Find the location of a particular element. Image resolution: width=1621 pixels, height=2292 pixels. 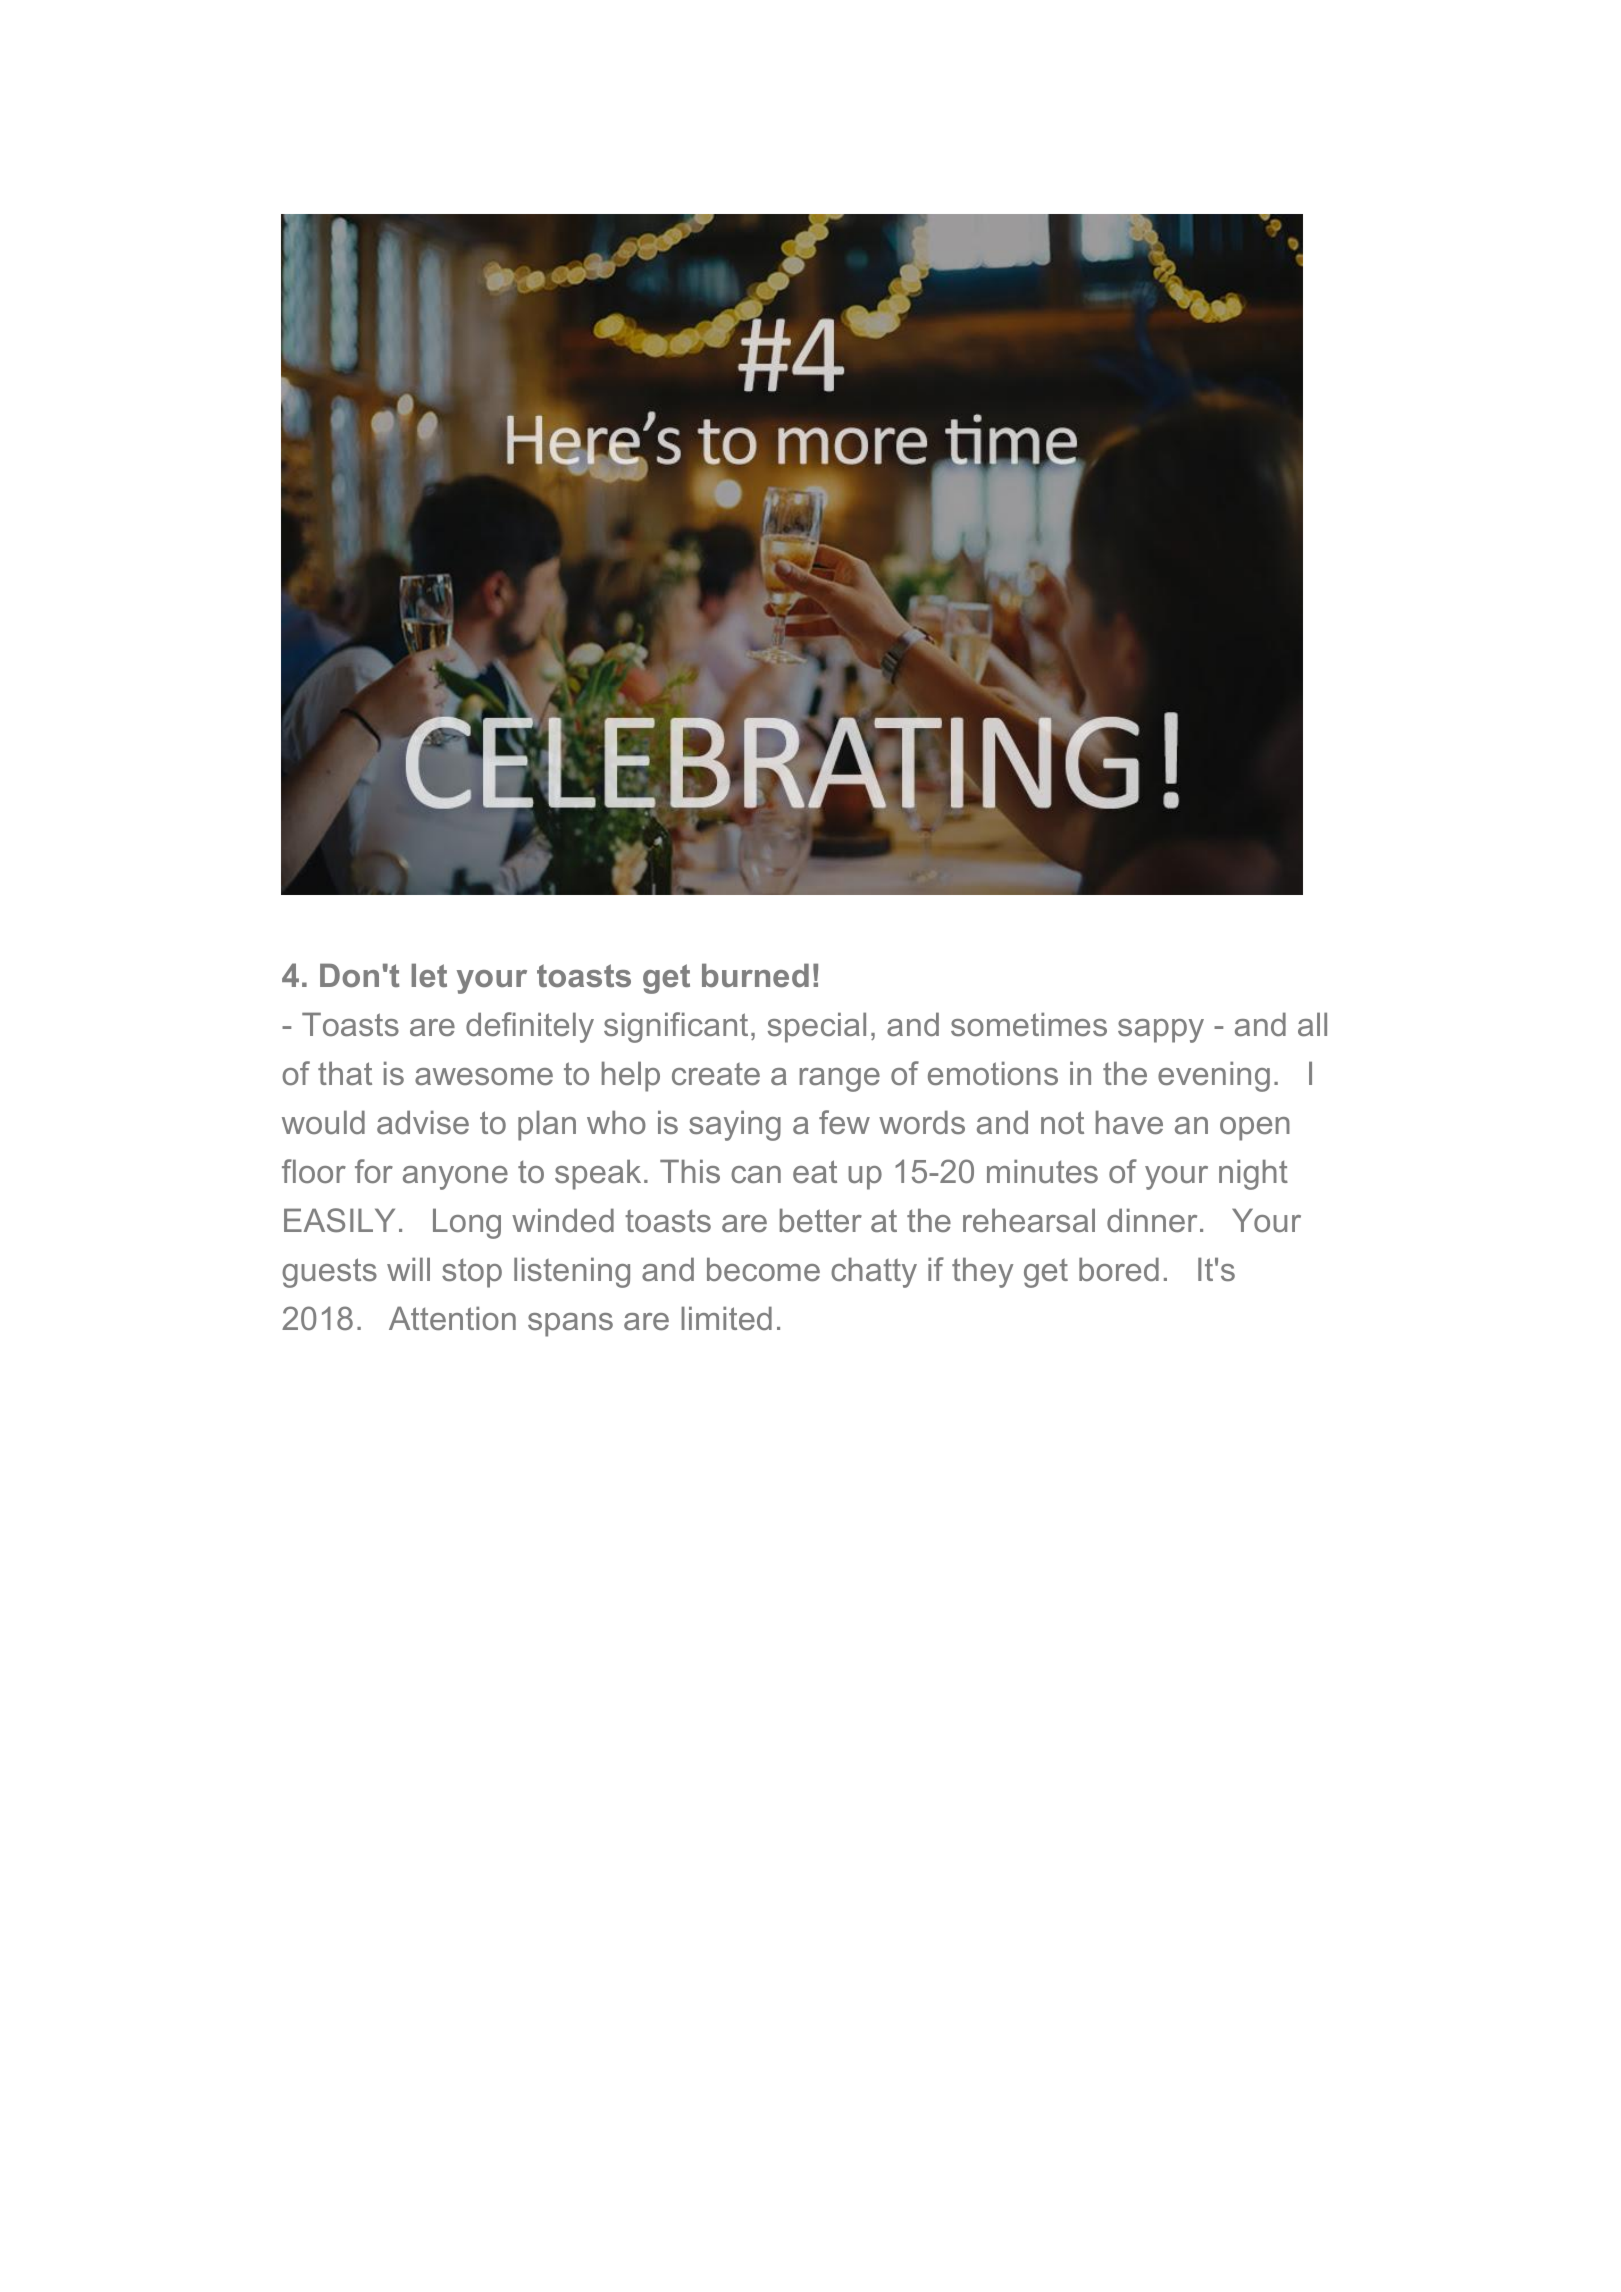

open is located at coordinates (1255, 1129).
